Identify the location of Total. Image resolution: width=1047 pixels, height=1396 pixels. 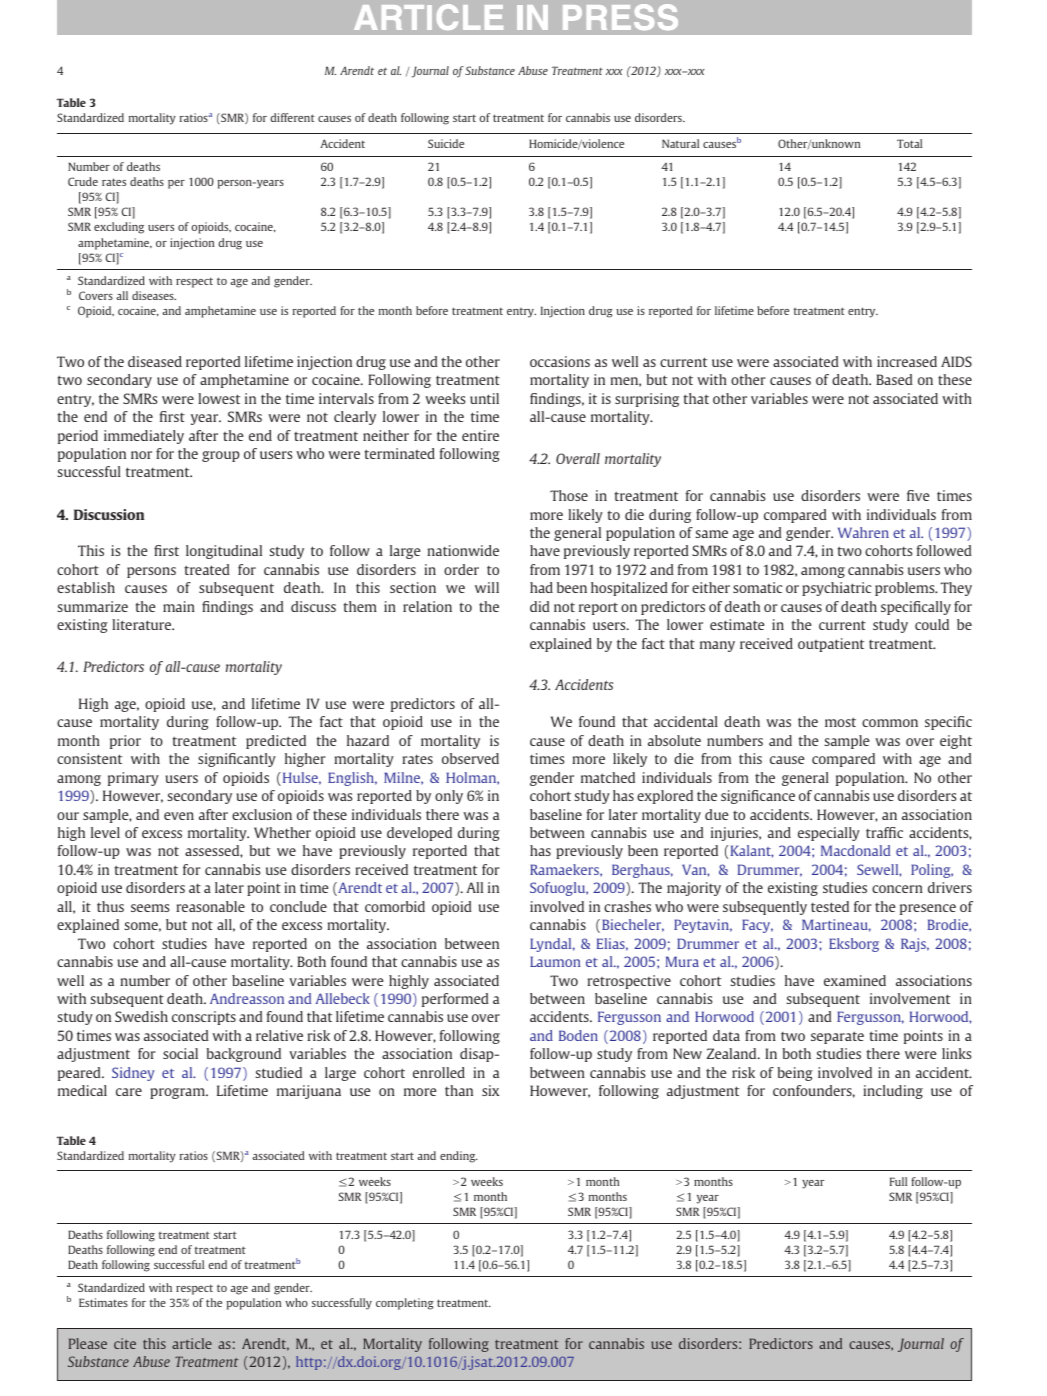
(909, 143).
